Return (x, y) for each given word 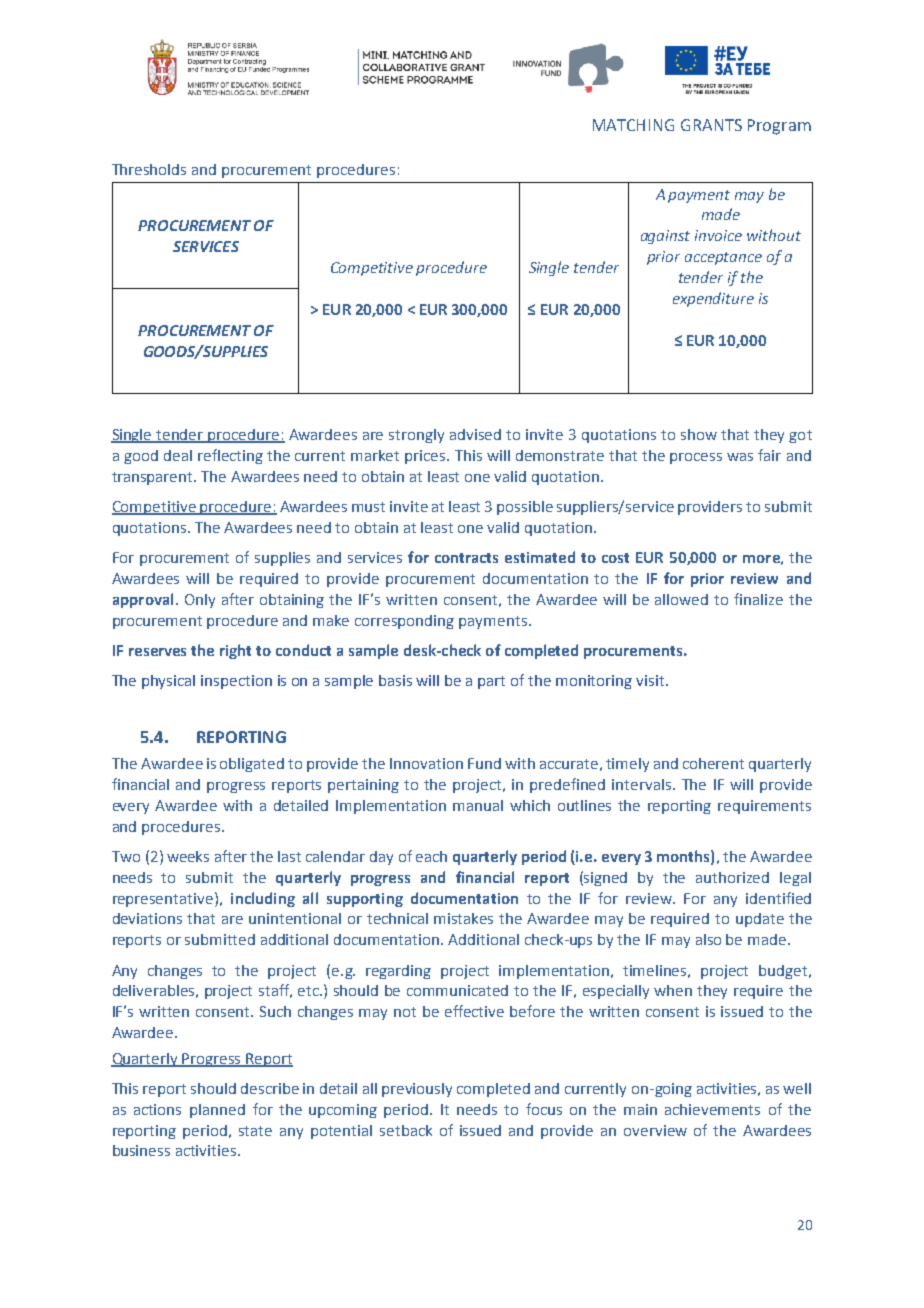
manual (478, 805)
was (740, 457)
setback (406, 1130)
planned (217, 1111)
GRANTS (711, 125)
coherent (713, 763)
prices (426, 457)
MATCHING (633, 125)
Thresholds (149, 169)
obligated (252, 765)
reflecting (230, 456)
